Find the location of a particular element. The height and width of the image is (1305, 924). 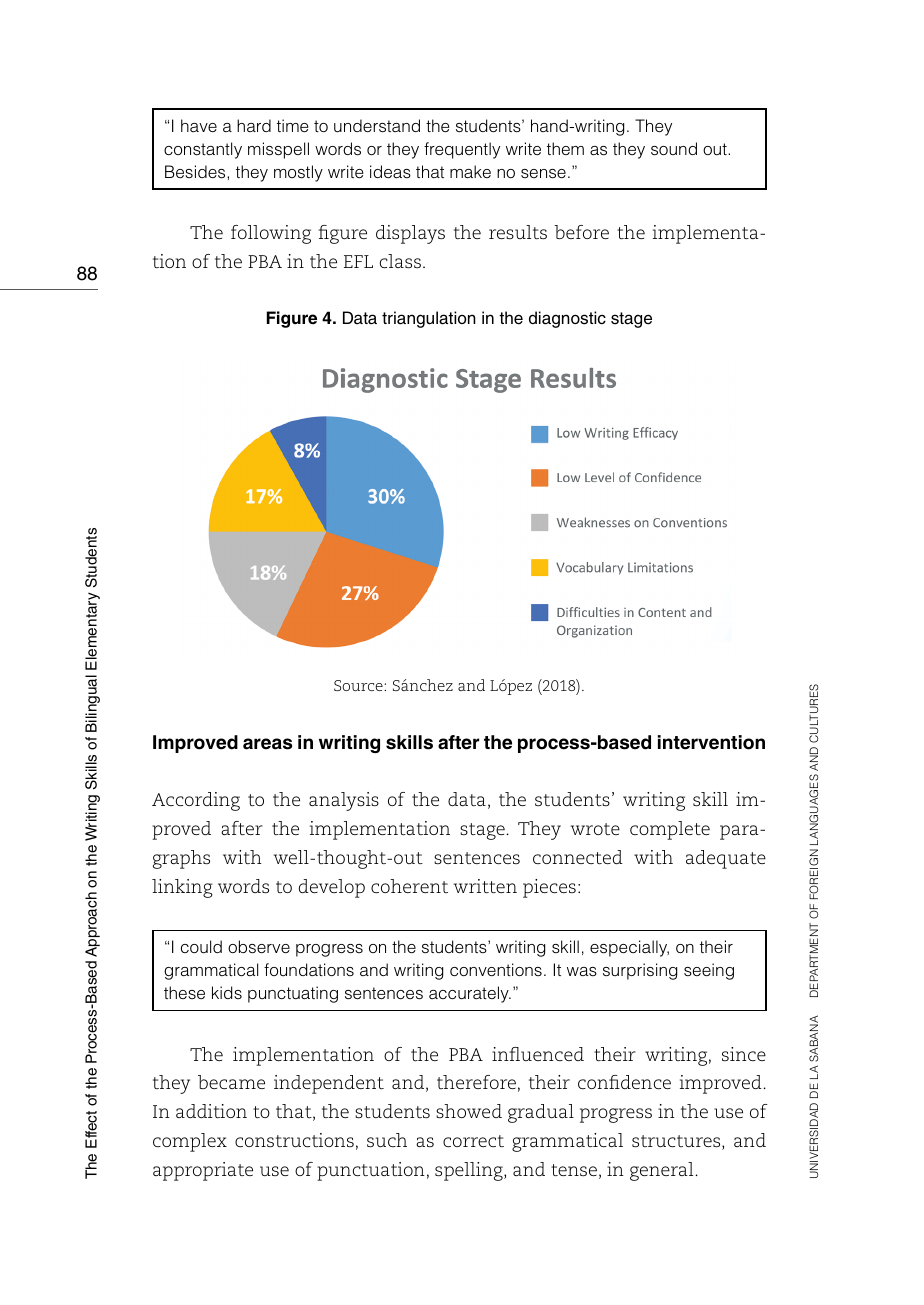

structures is located at coordinates (677, 1142).
